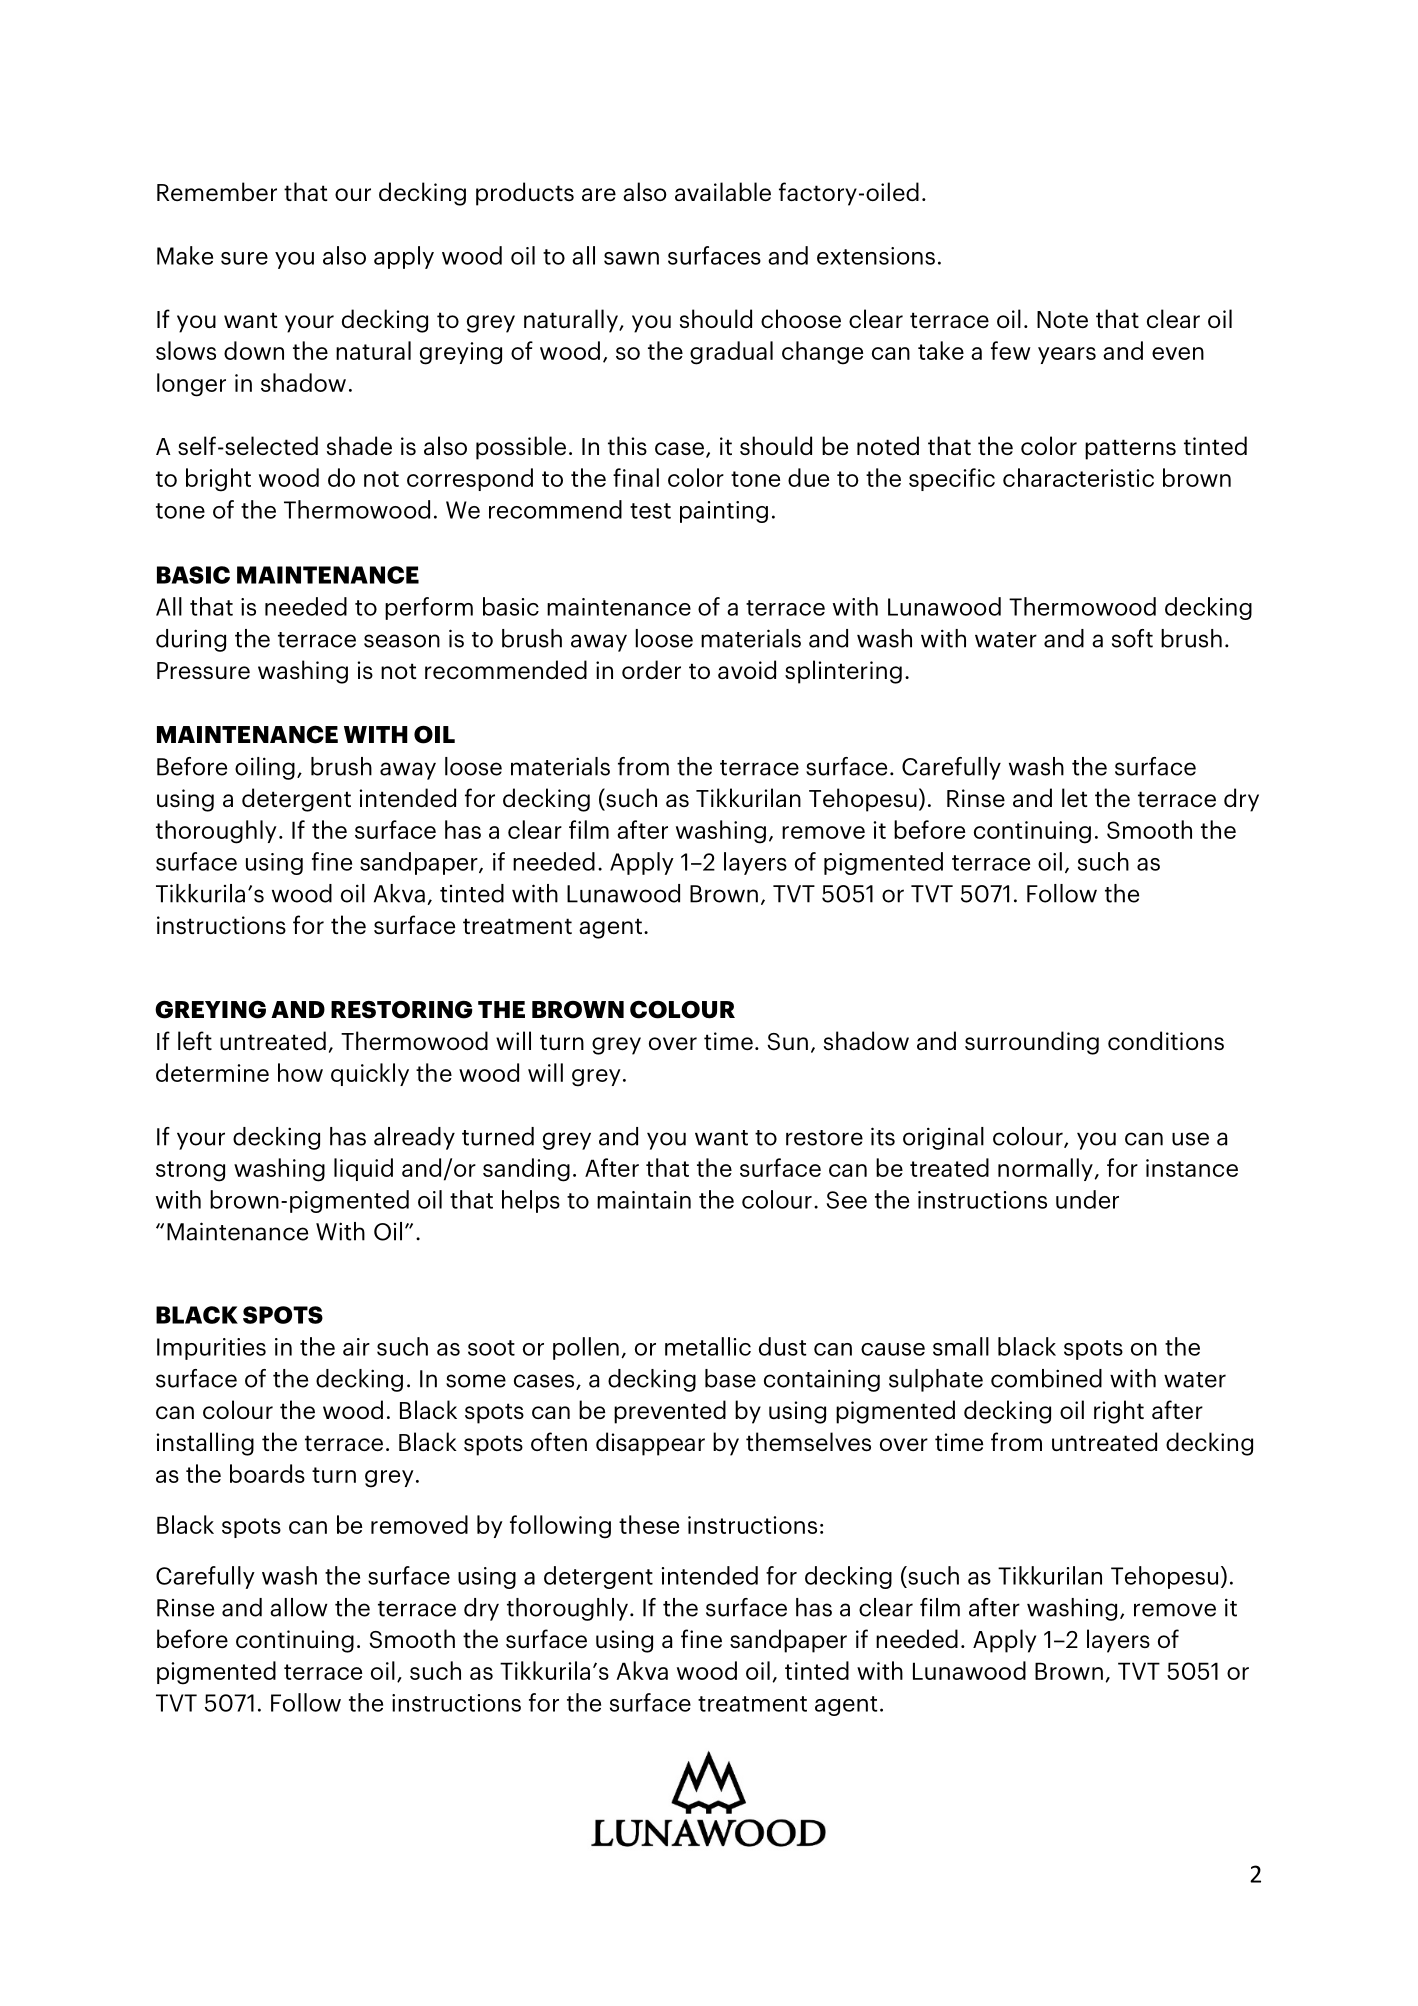 This screenshot has width=1418, height=2006. Describe the element at coordinates (644, 1200) in the screenshot. I see `maintain` at that location.
